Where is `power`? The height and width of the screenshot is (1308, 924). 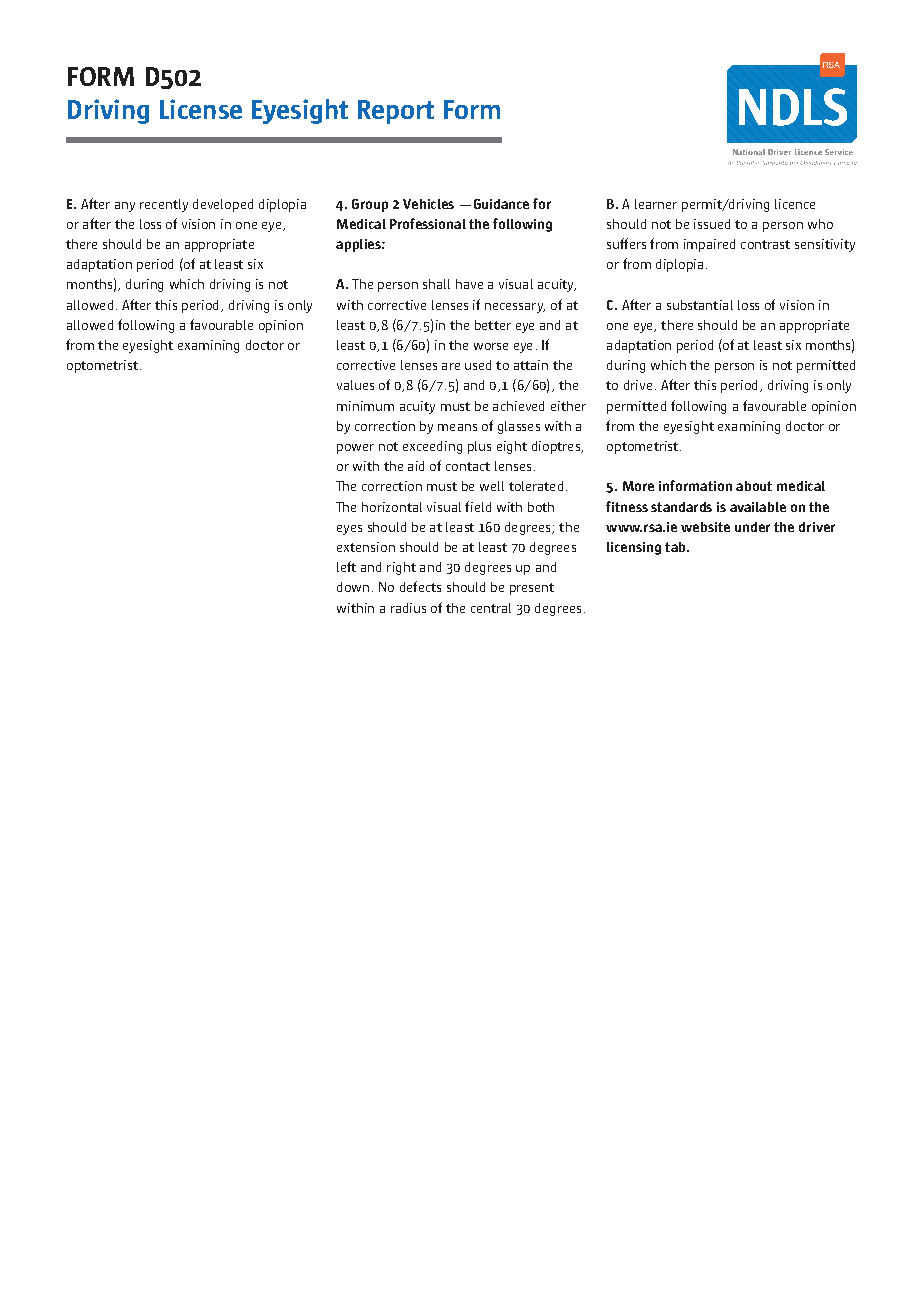 power is located at coordinates (355, 449).
